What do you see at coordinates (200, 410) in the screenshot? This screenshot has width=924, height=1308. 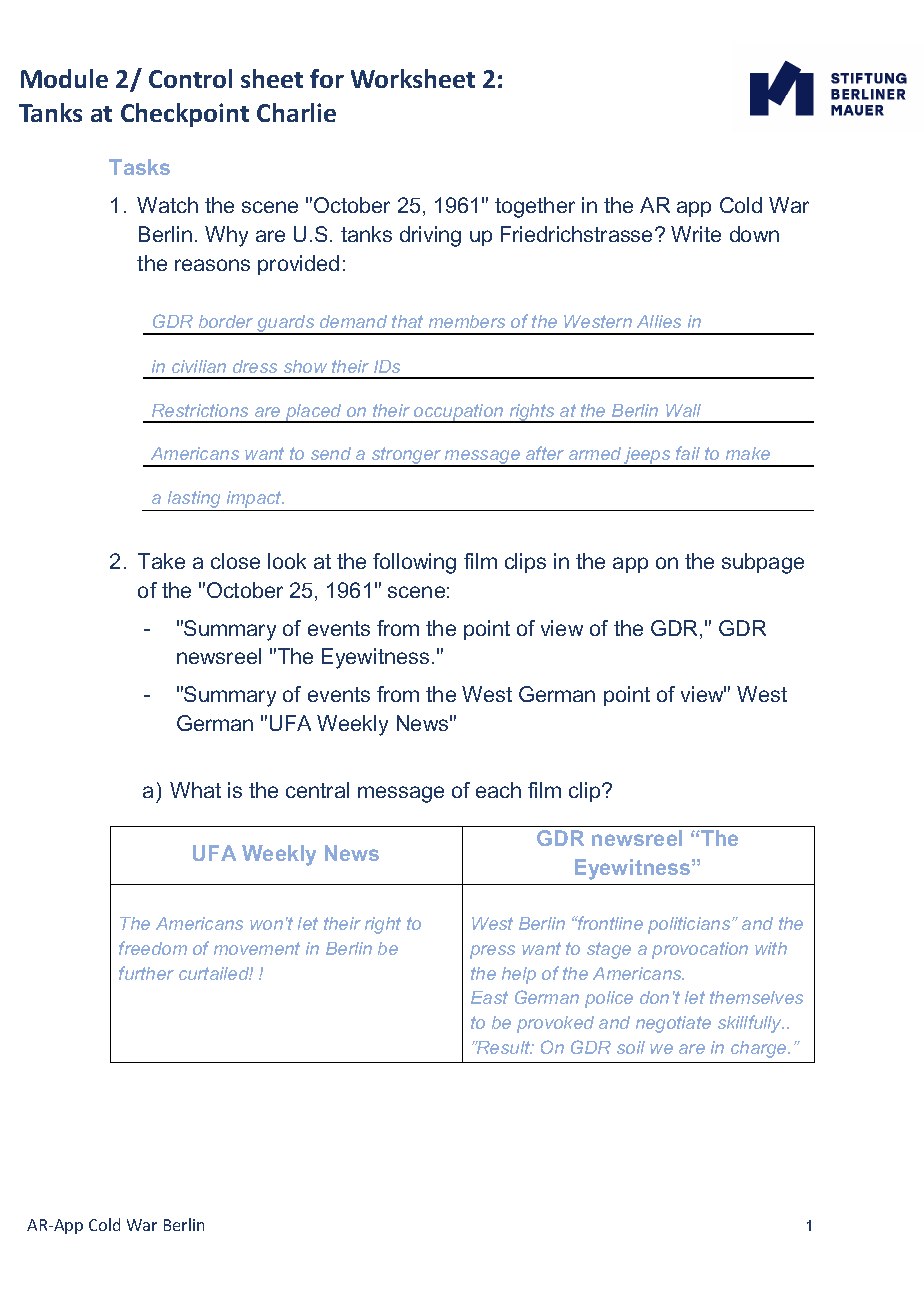 I see `Restrictions` at bounding box center [200, 410].
